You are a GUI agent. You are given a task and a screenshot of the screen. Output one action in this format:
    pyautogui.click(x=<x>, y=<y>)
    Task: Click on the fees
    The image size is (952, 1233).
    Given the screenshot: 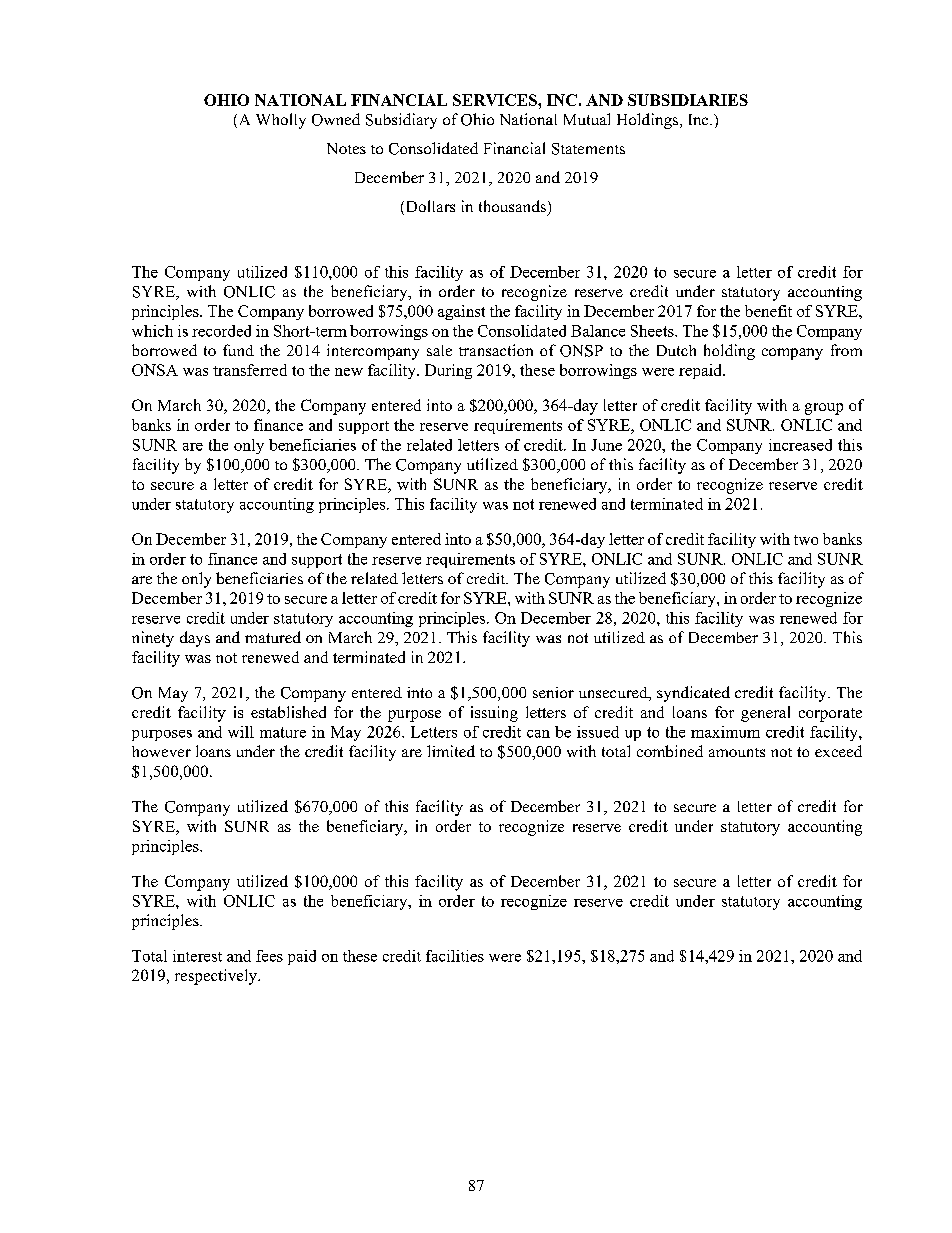 What is the action you would take?
    pyautogui.click(x=269, y=956)
